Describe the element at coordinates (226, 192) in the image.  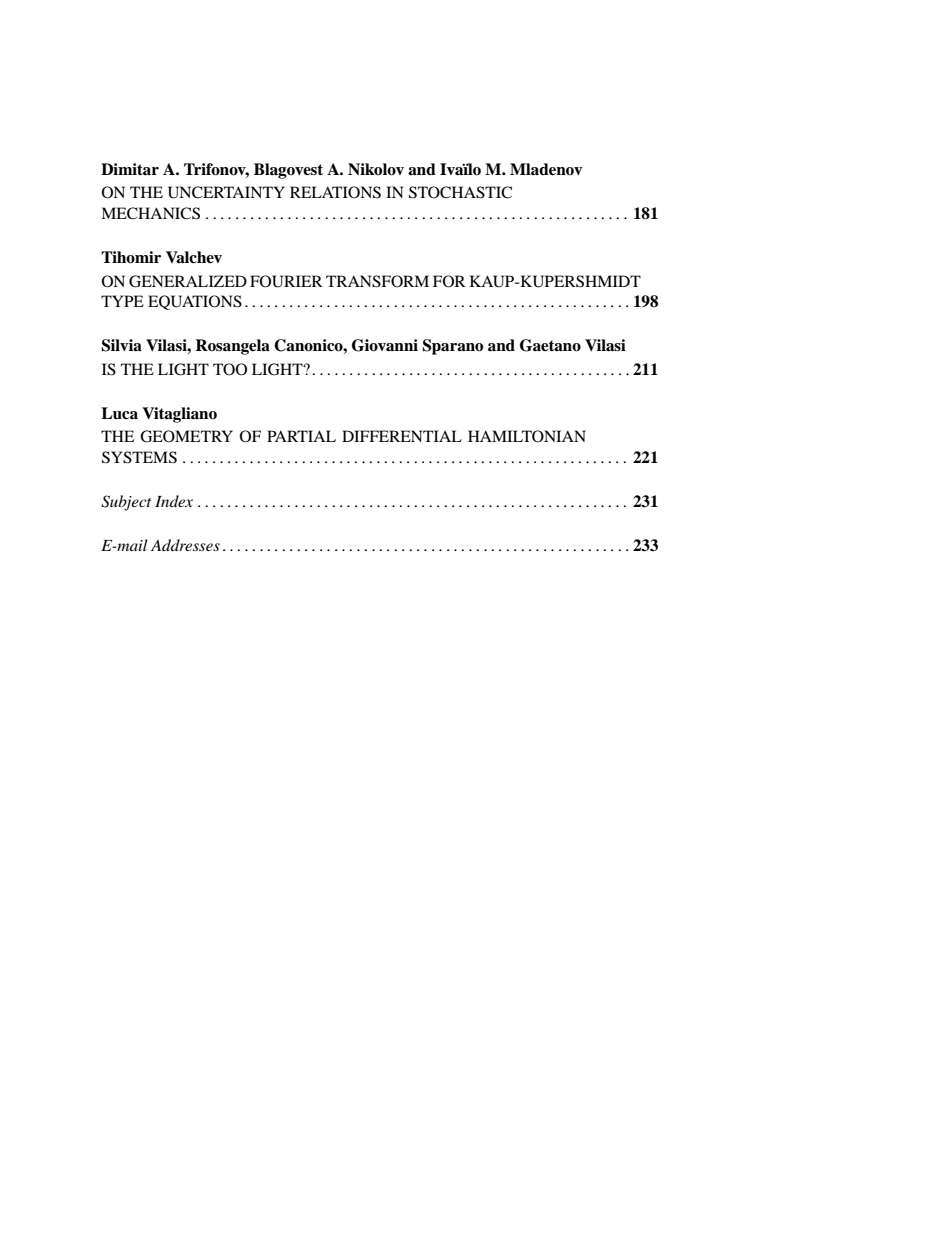
I see `UNCERTAINTY` at that location.
